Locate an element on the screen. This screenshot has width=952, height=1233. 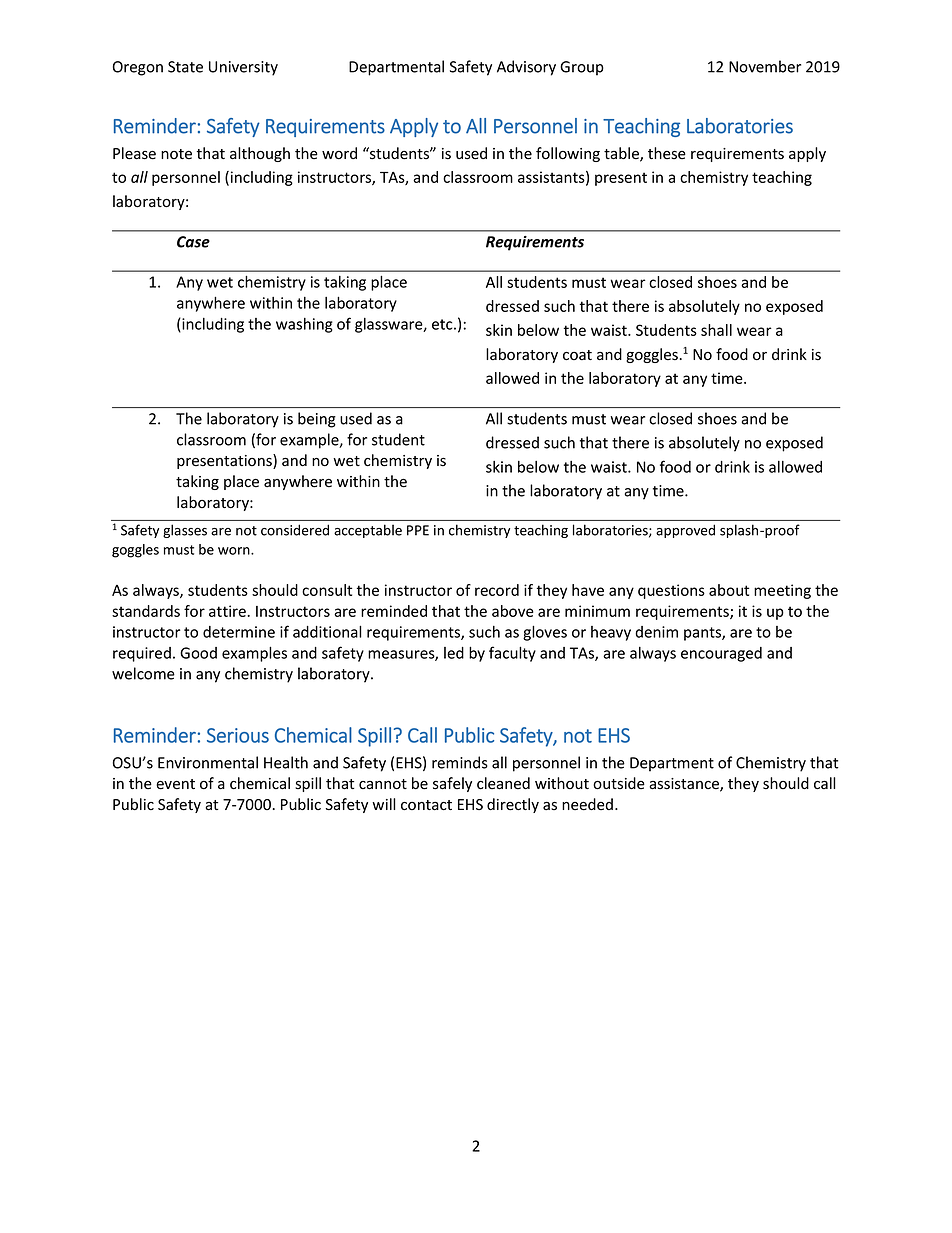
about is located at coordinates (729, 590).
